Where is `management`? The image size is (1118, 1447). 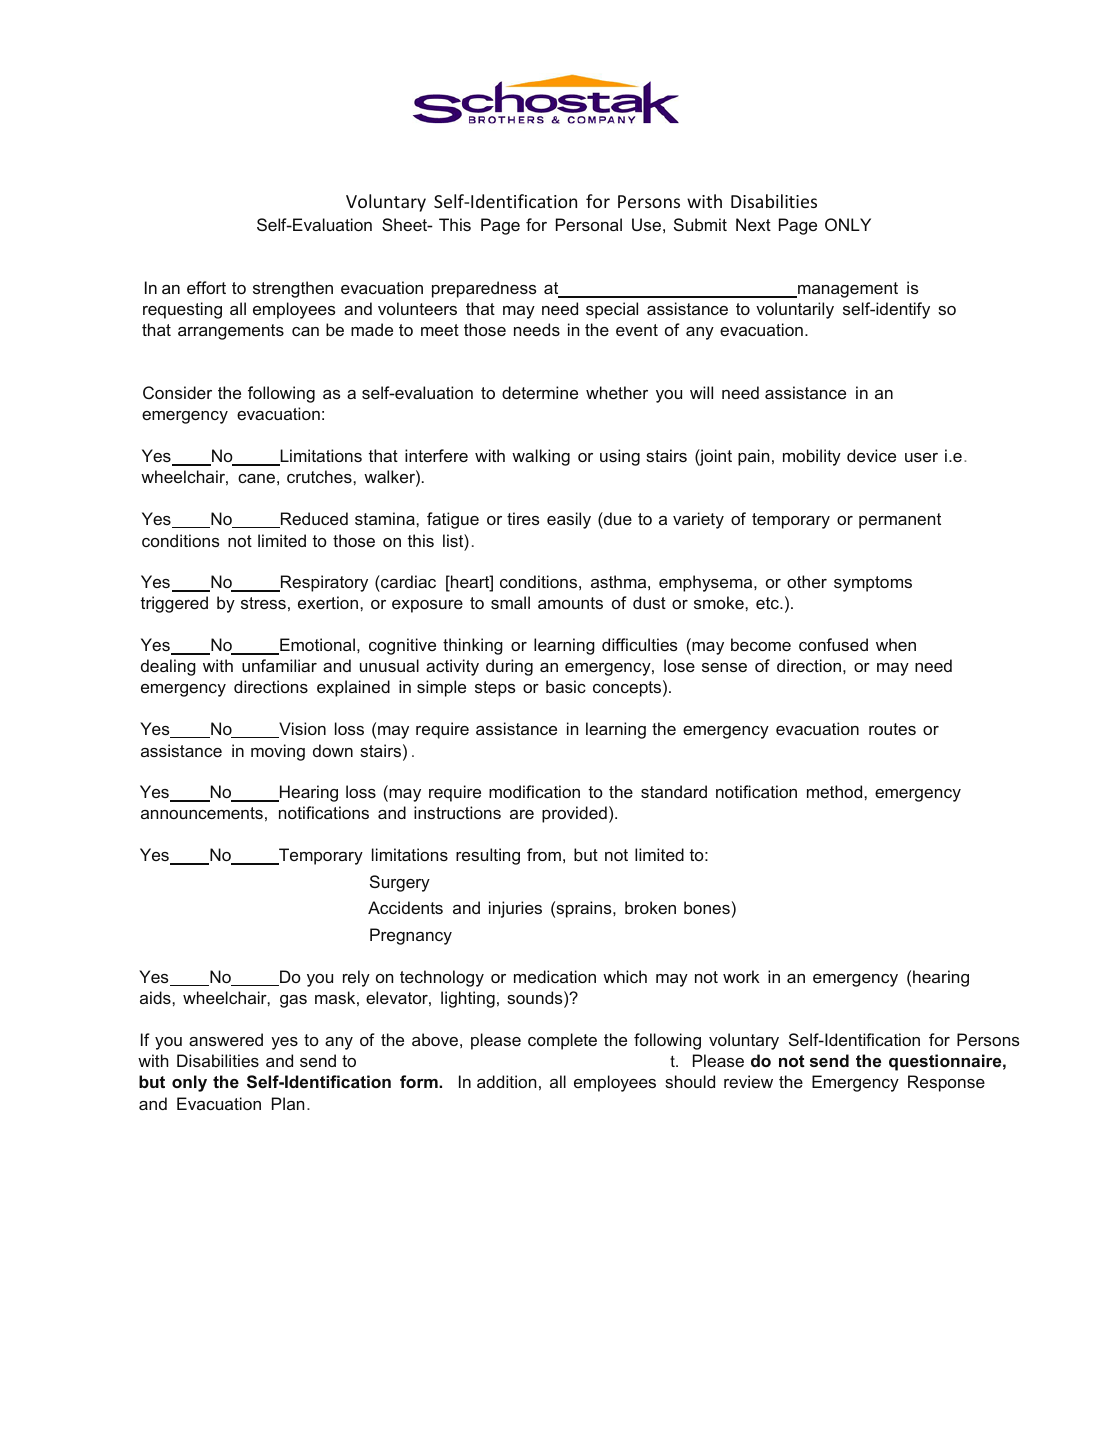 management is located at coordinates (847, 290).
